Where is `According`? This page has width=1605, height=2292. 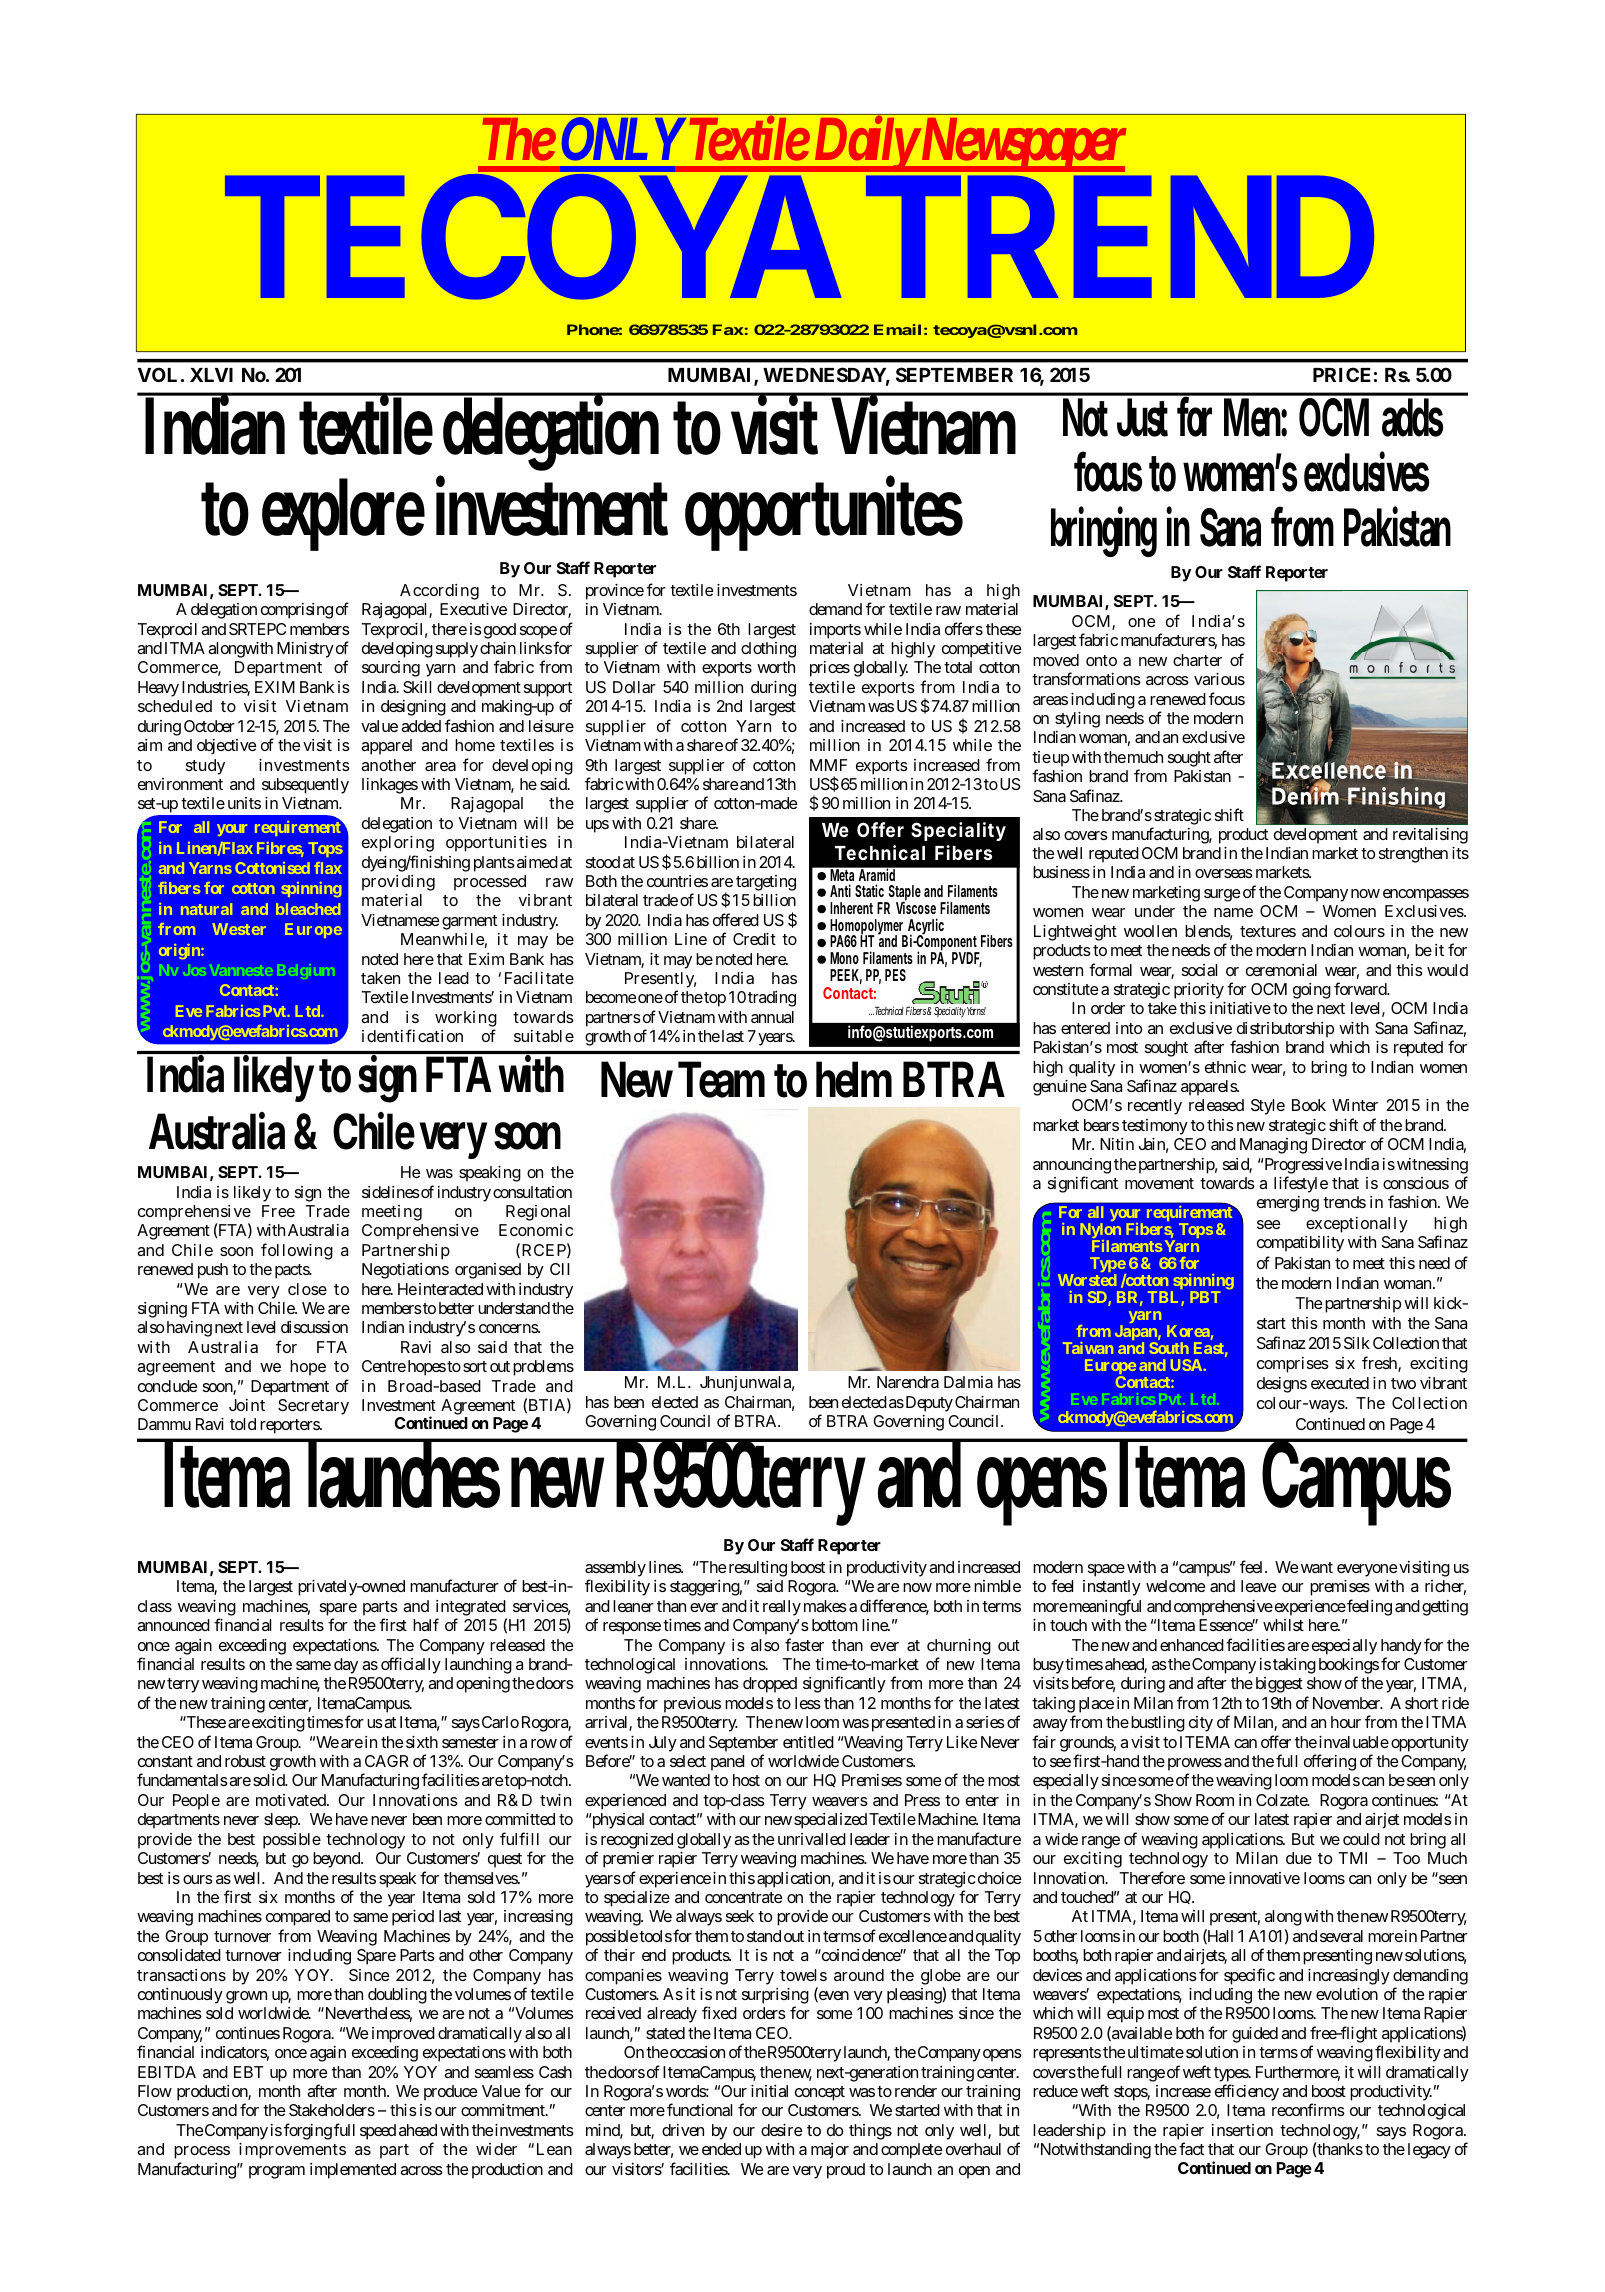 According is located at coordinates (439, 592).
